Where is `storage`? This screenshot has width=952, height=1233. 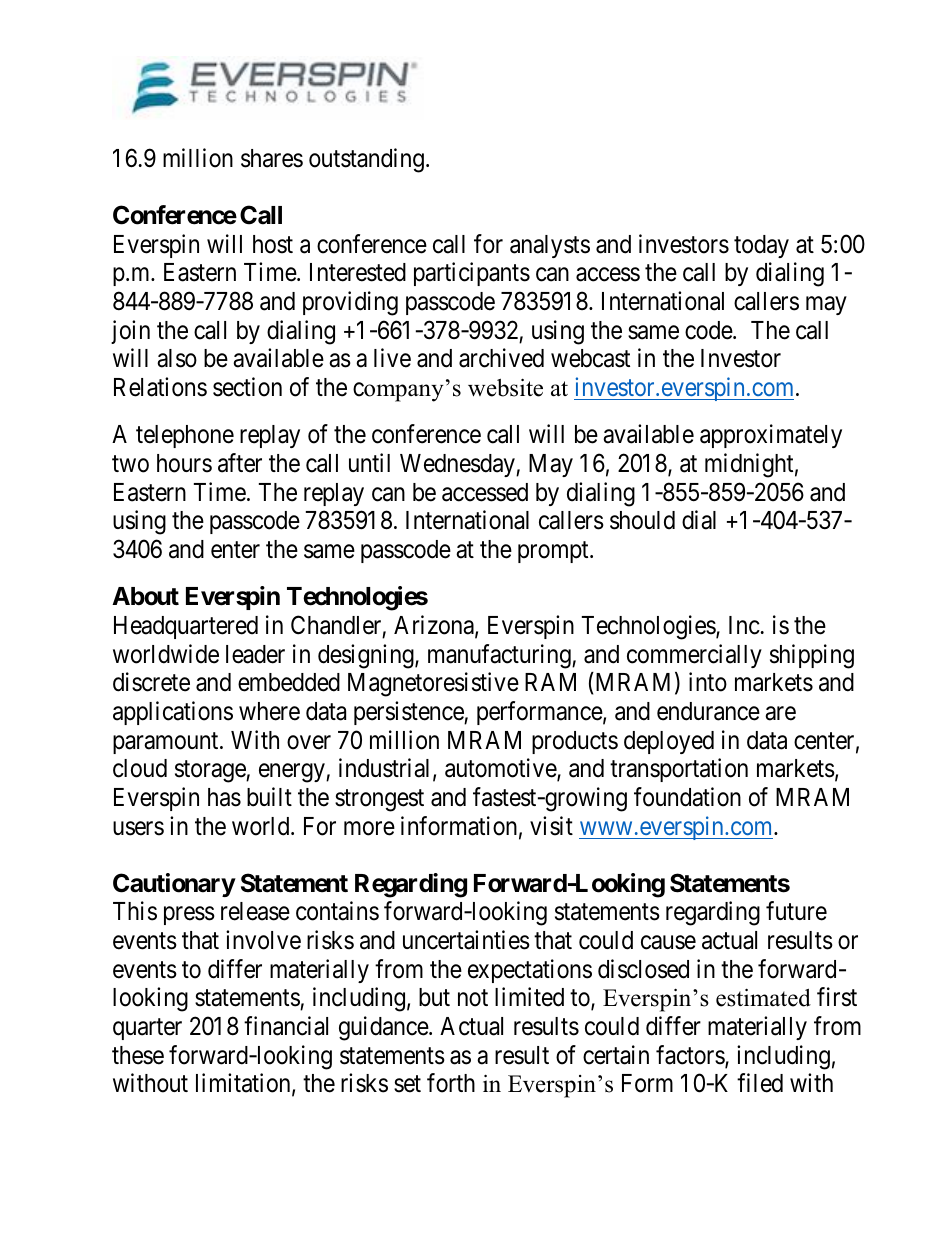 storage is located at coordinates (211, 772).
